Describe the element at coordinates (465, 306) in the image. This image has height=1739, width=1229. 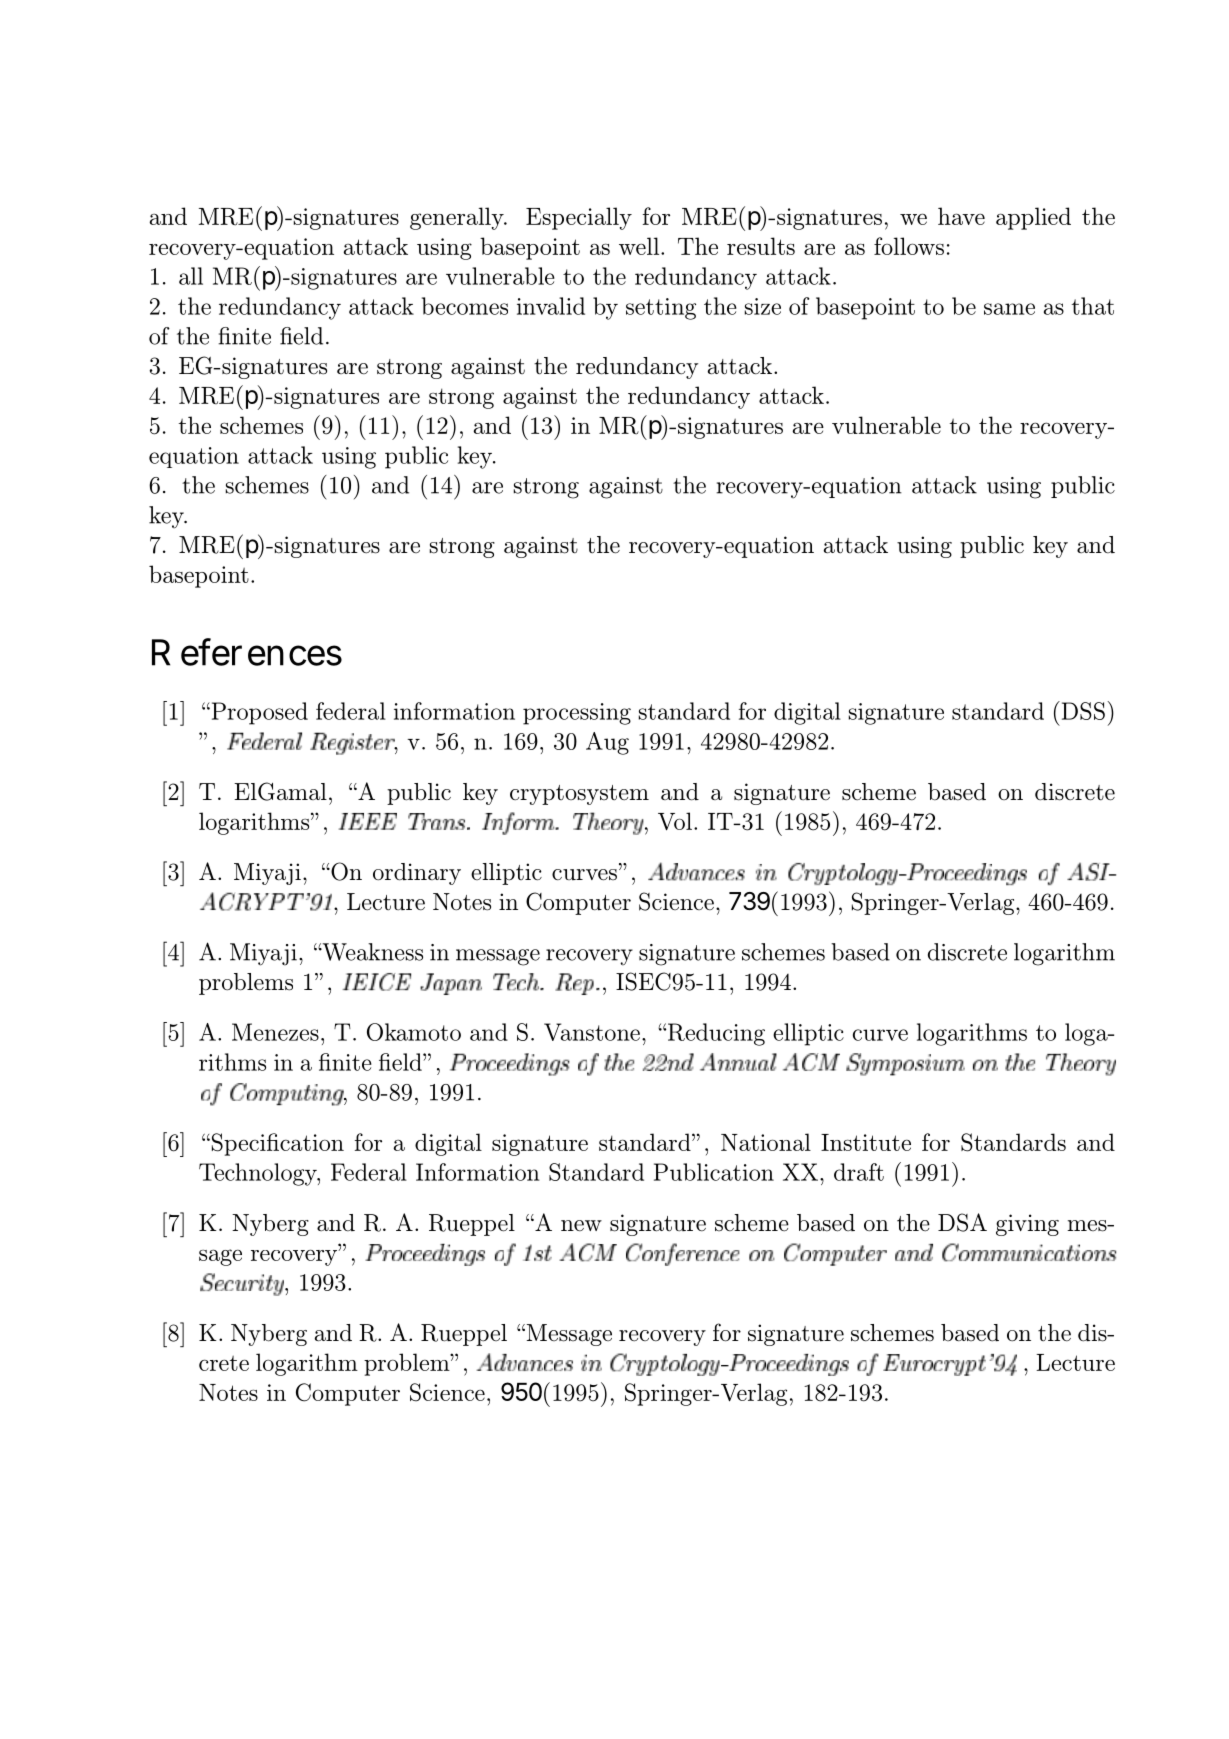
I see `becomes` at that location.
